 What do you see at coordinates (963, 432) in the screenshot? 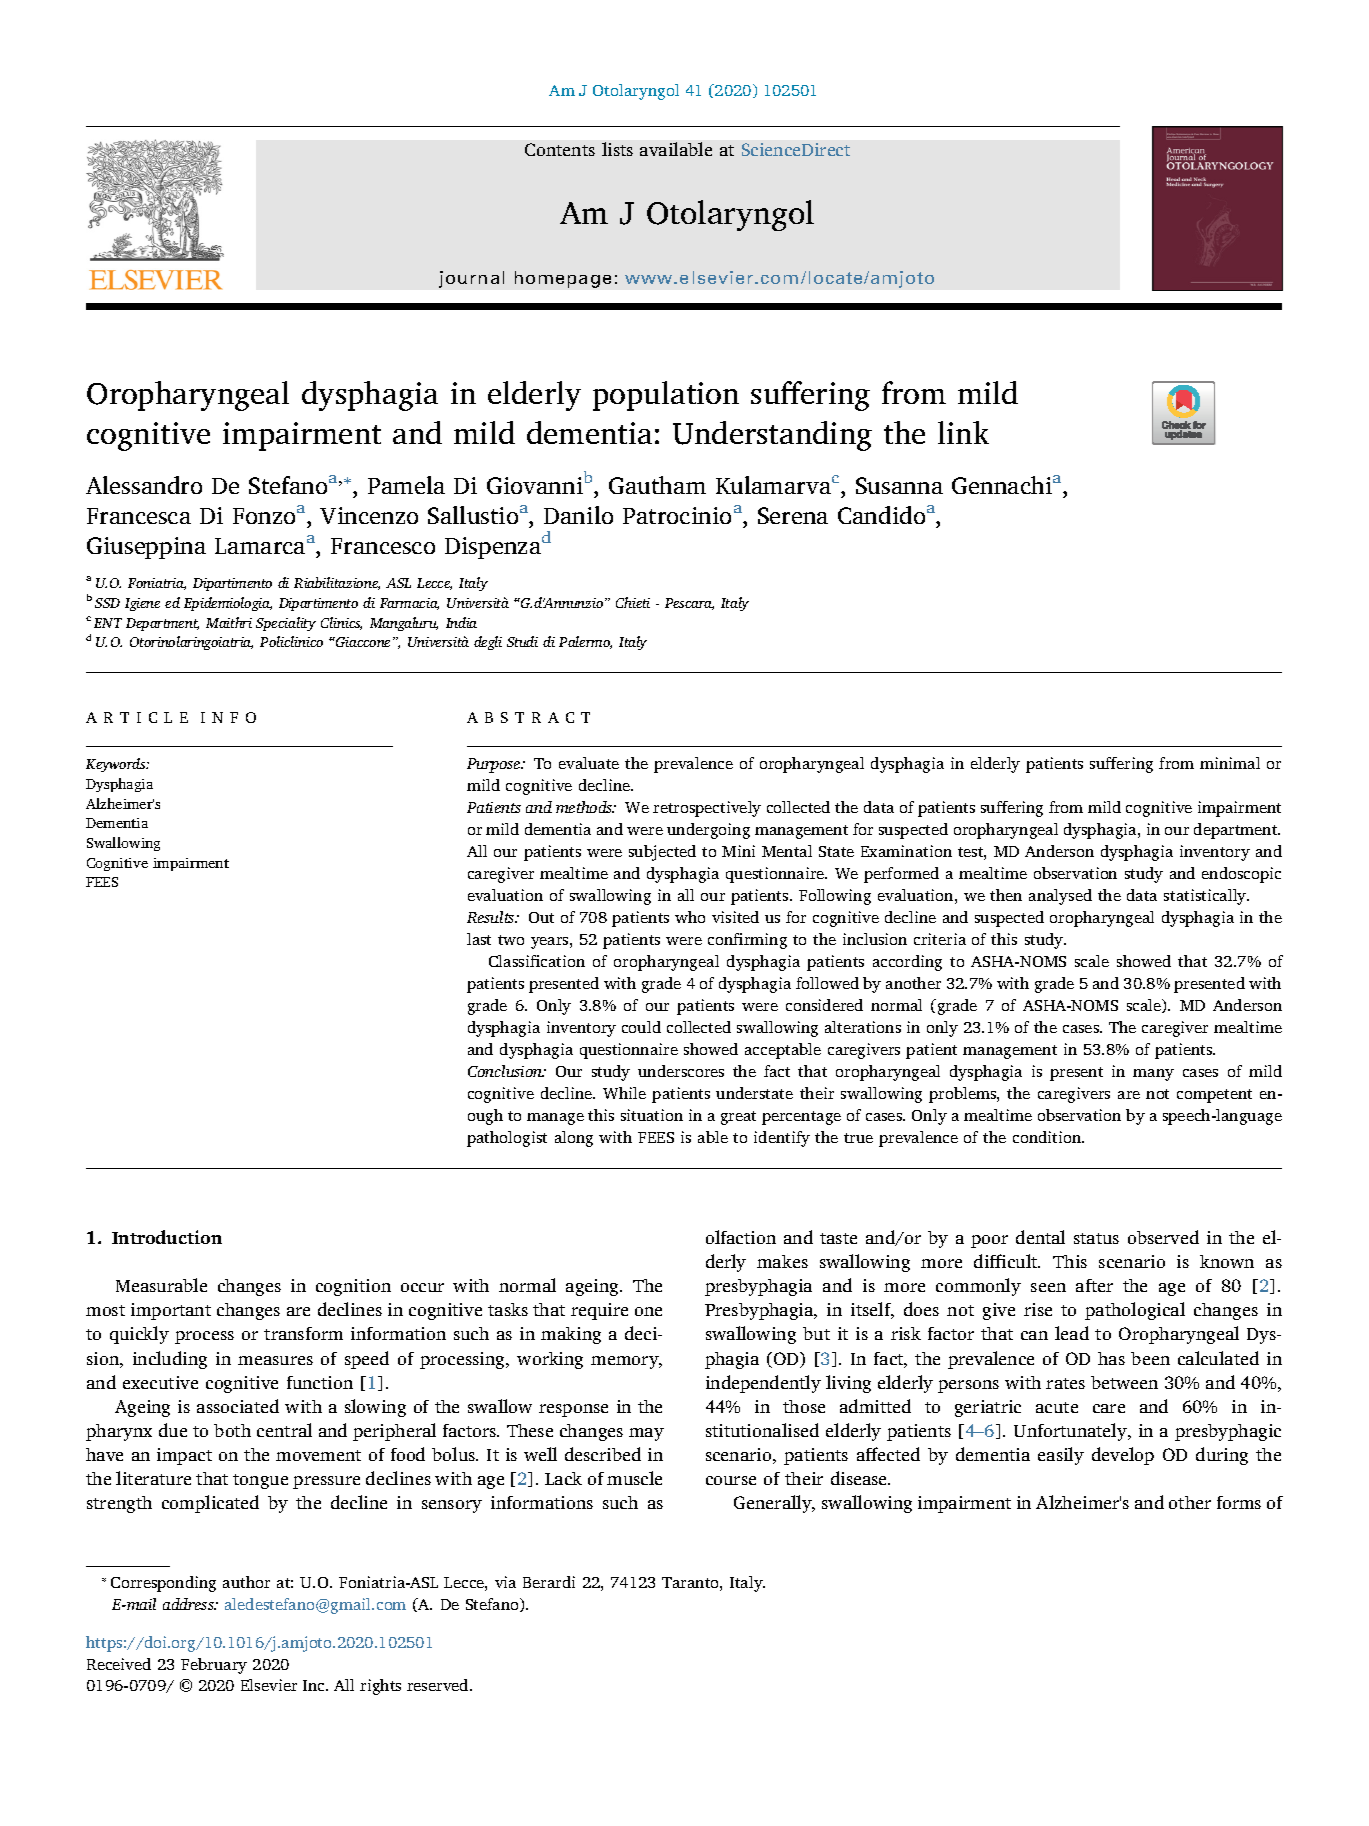
I see `link` at bounding box center [963, 432].
